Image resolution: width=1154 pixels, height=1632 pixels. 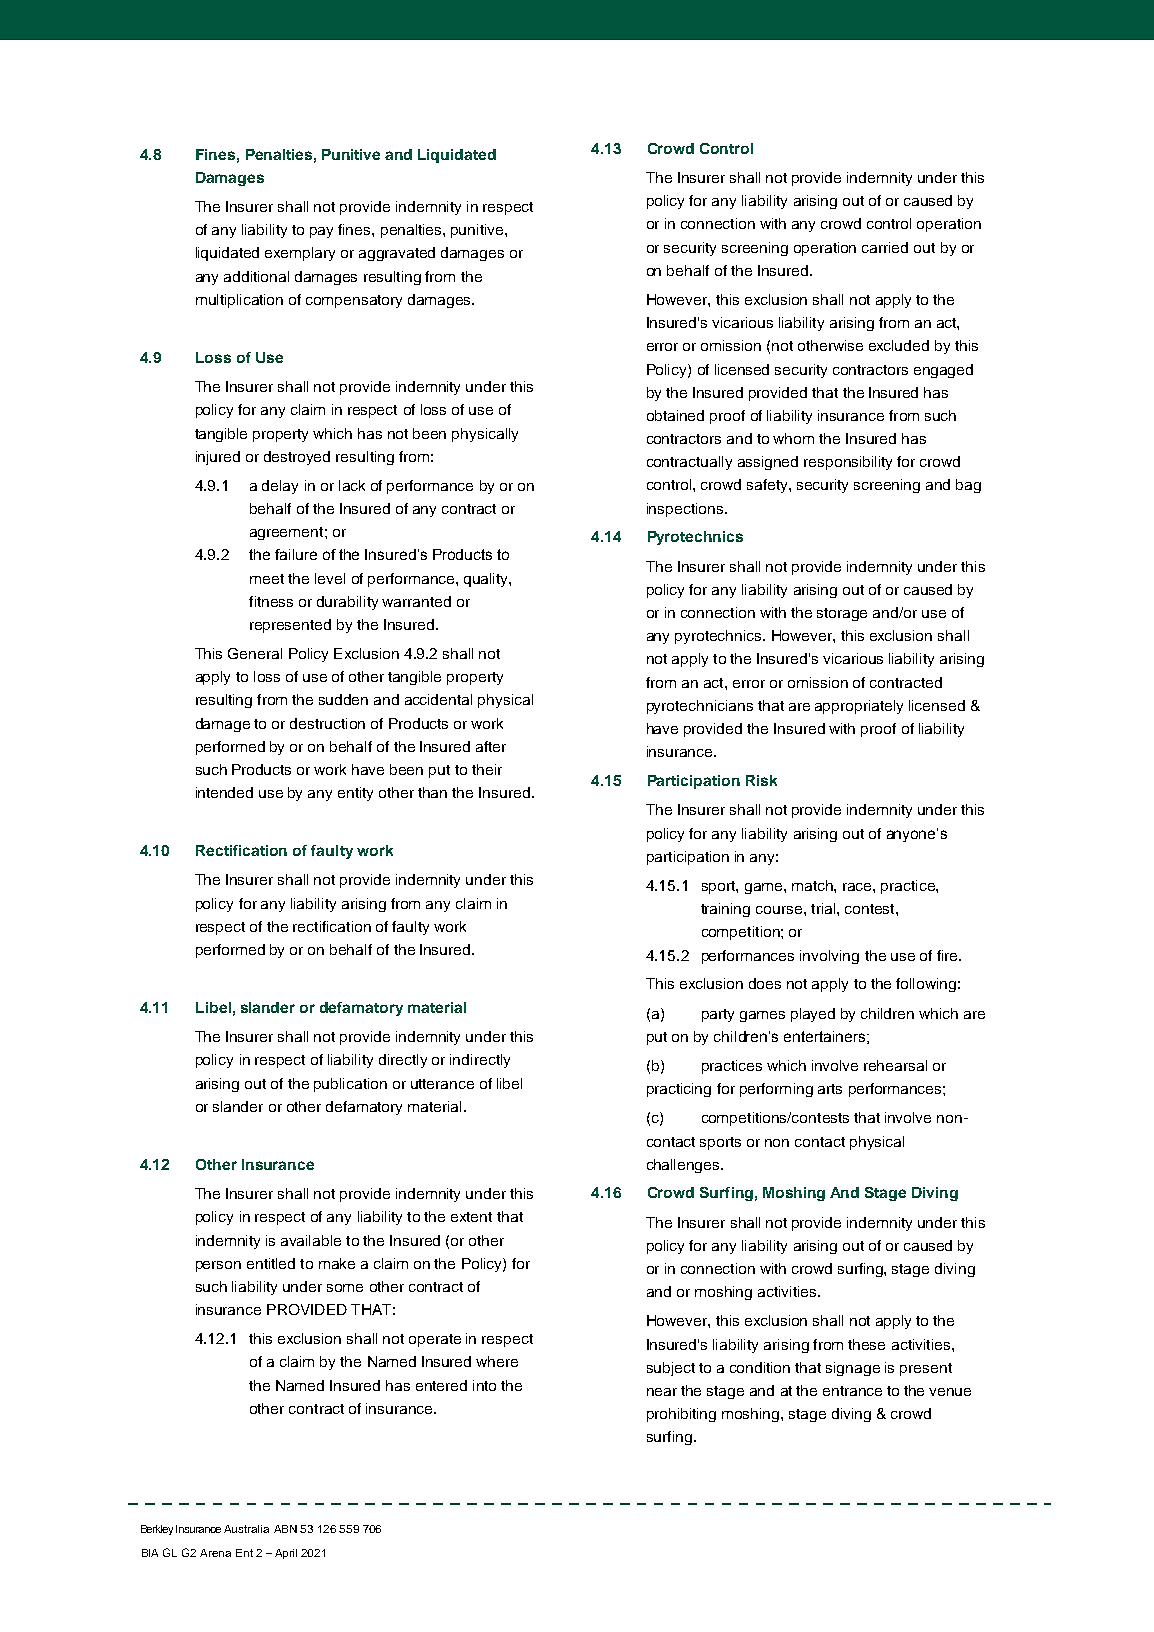 What do you see at coordinates (246, 1529) in the page?
I see `Australia` at bounding box center [246, 1529].
